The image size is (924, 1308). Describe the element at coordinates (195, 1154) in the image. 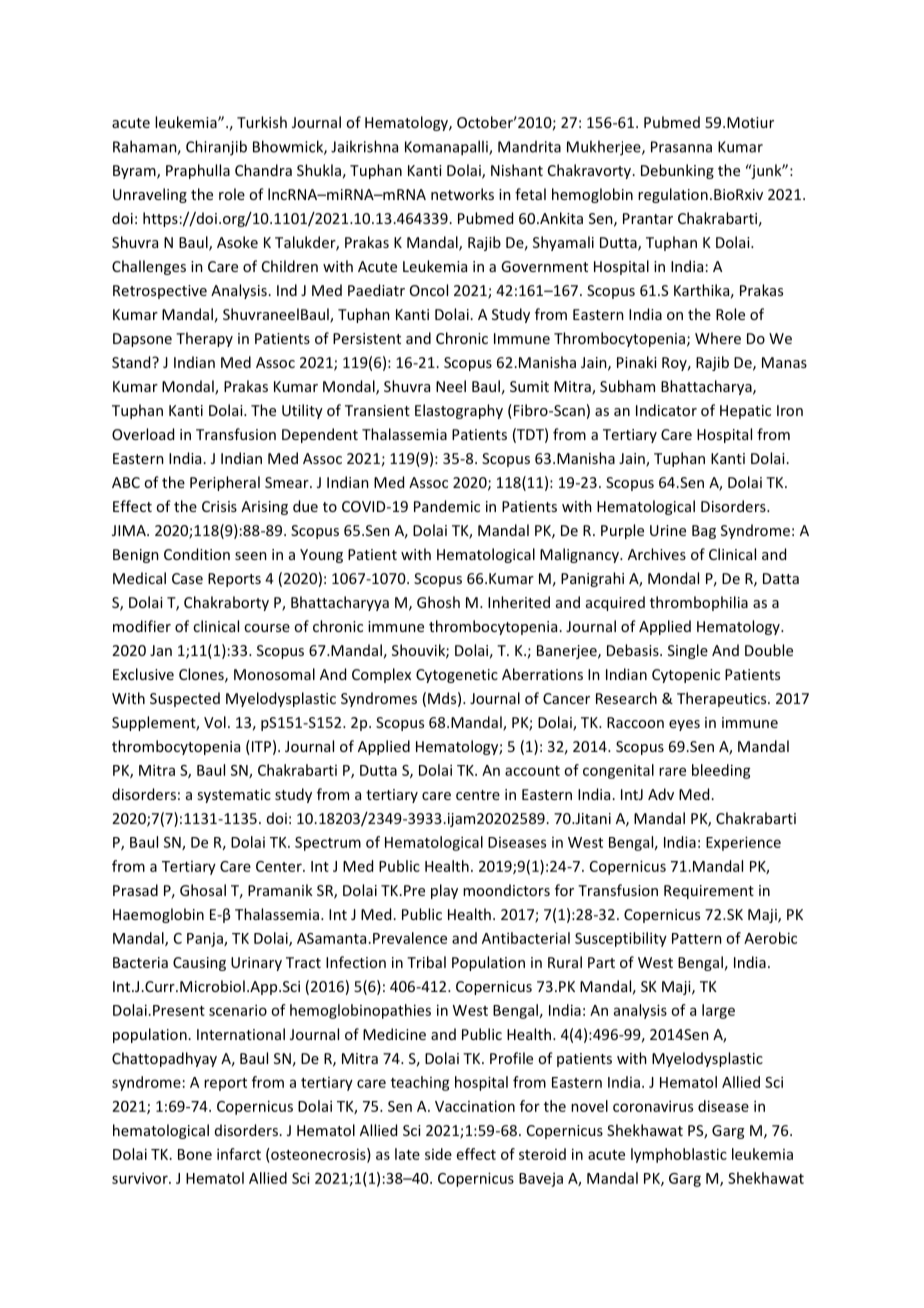

I see `Bone` at that location.
